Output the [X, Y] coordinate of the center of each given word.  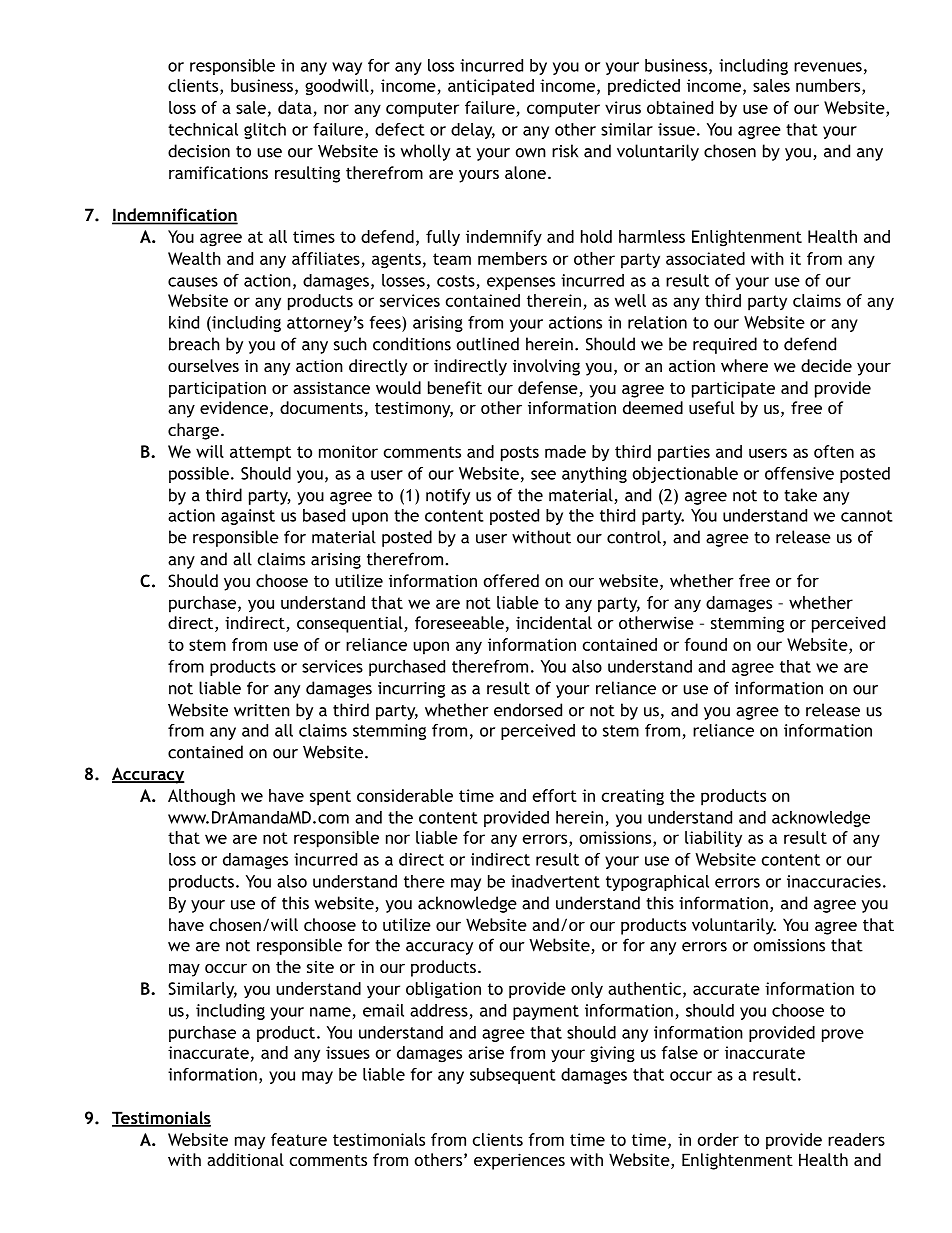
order [718, 1139]
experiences [519, 1161]
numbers [829, 85]
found [705, 644]
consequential [351, 624]
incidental [554, 622]
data [295, 107]
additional [245, 1159]
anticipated [491, 87]
